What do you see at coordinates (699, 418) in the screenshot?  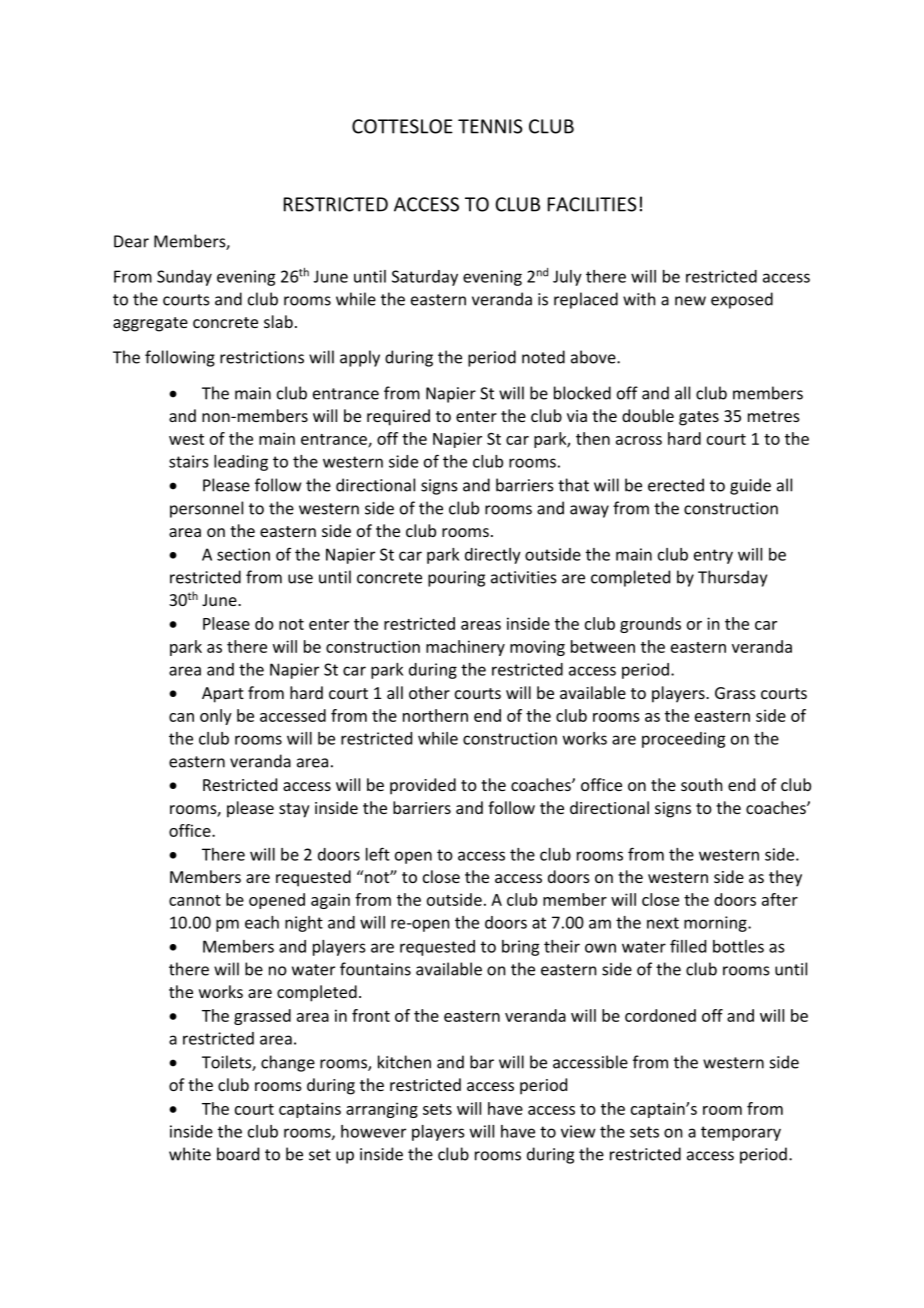 I see `gates` at bounding box center [699, 418].
